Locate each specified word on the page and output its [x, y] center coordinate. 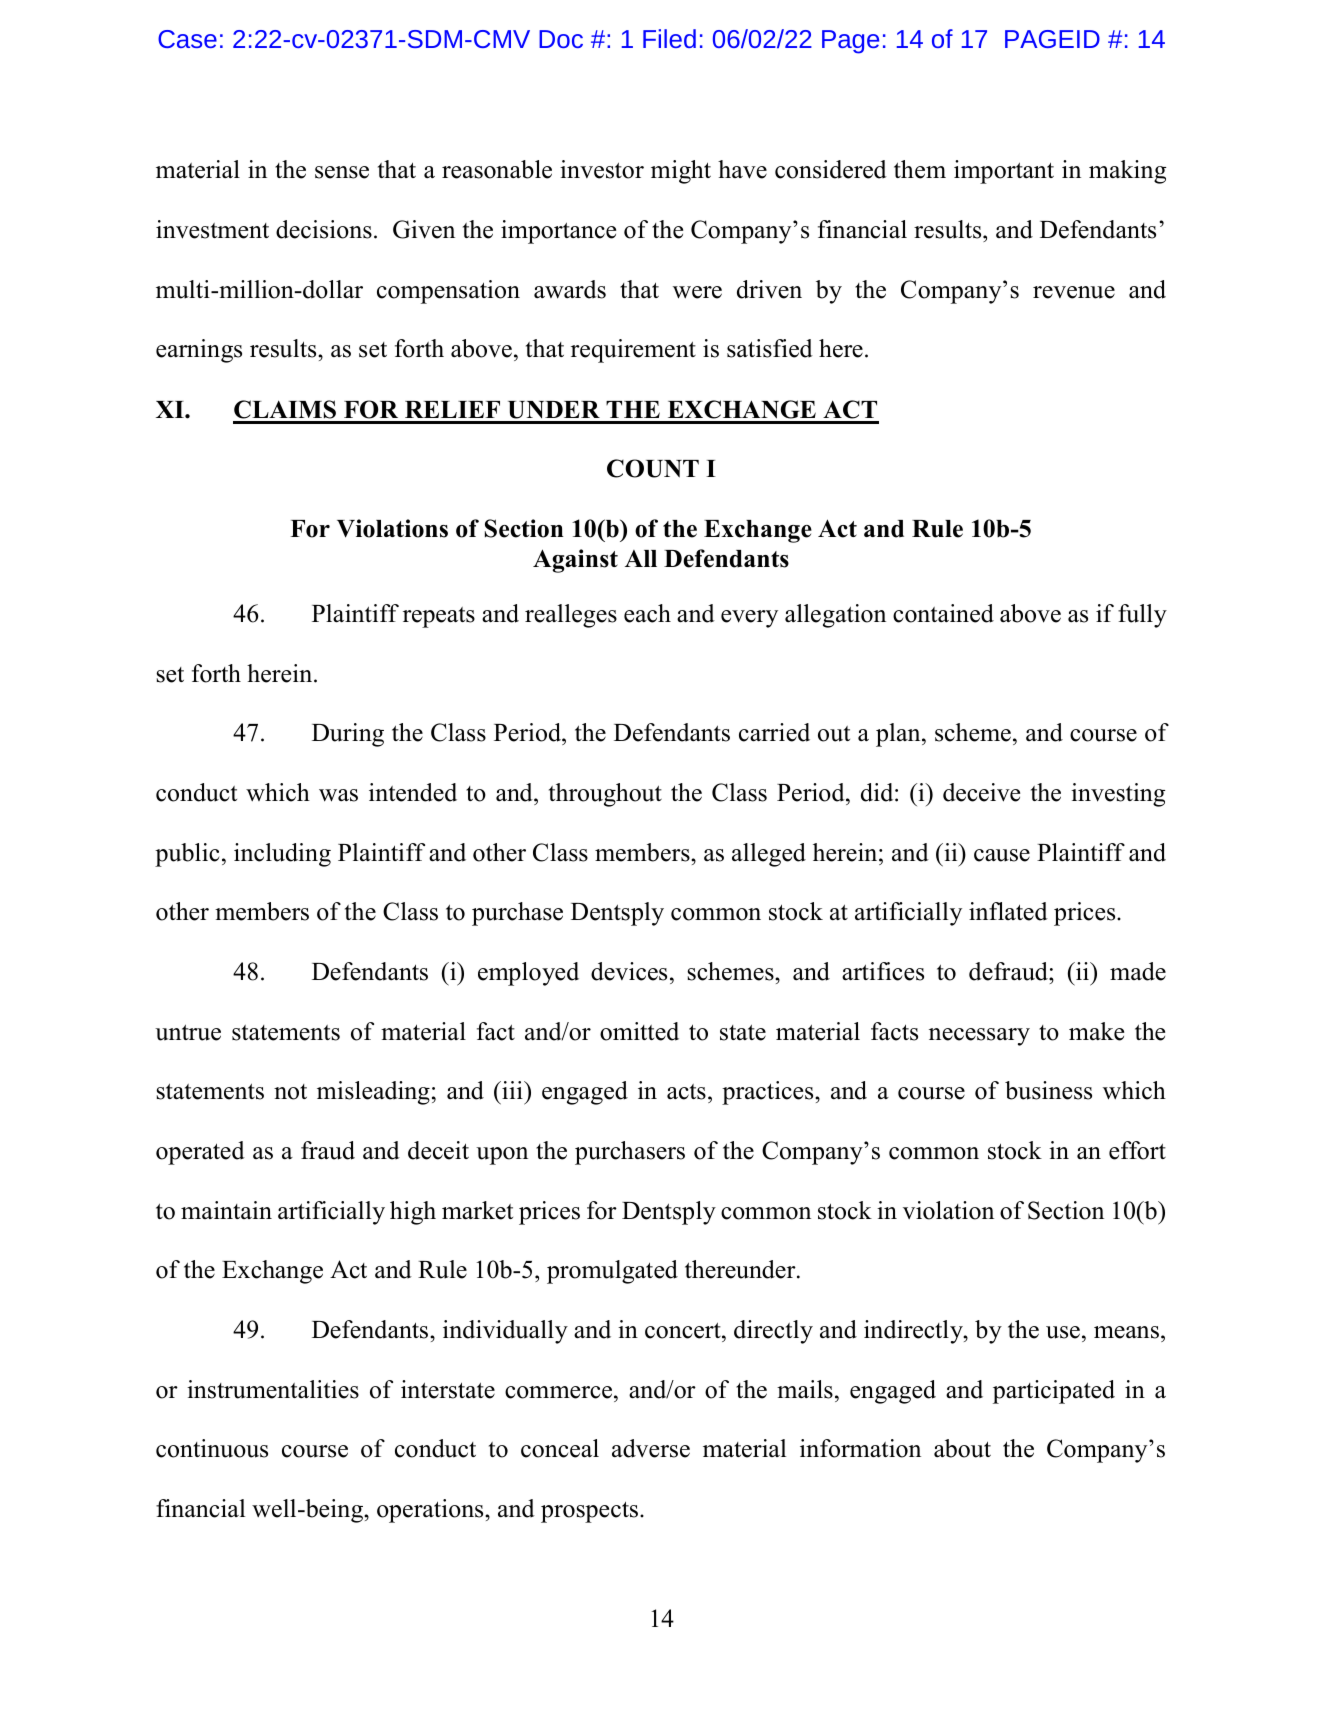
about [962, 1448]
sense [342, 172]
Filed [669, 38]
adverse [651, 1448]
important [1004, 172]
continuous [212, 1448]
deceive [981, 792]
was [338, 795]
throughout [605, 795]
